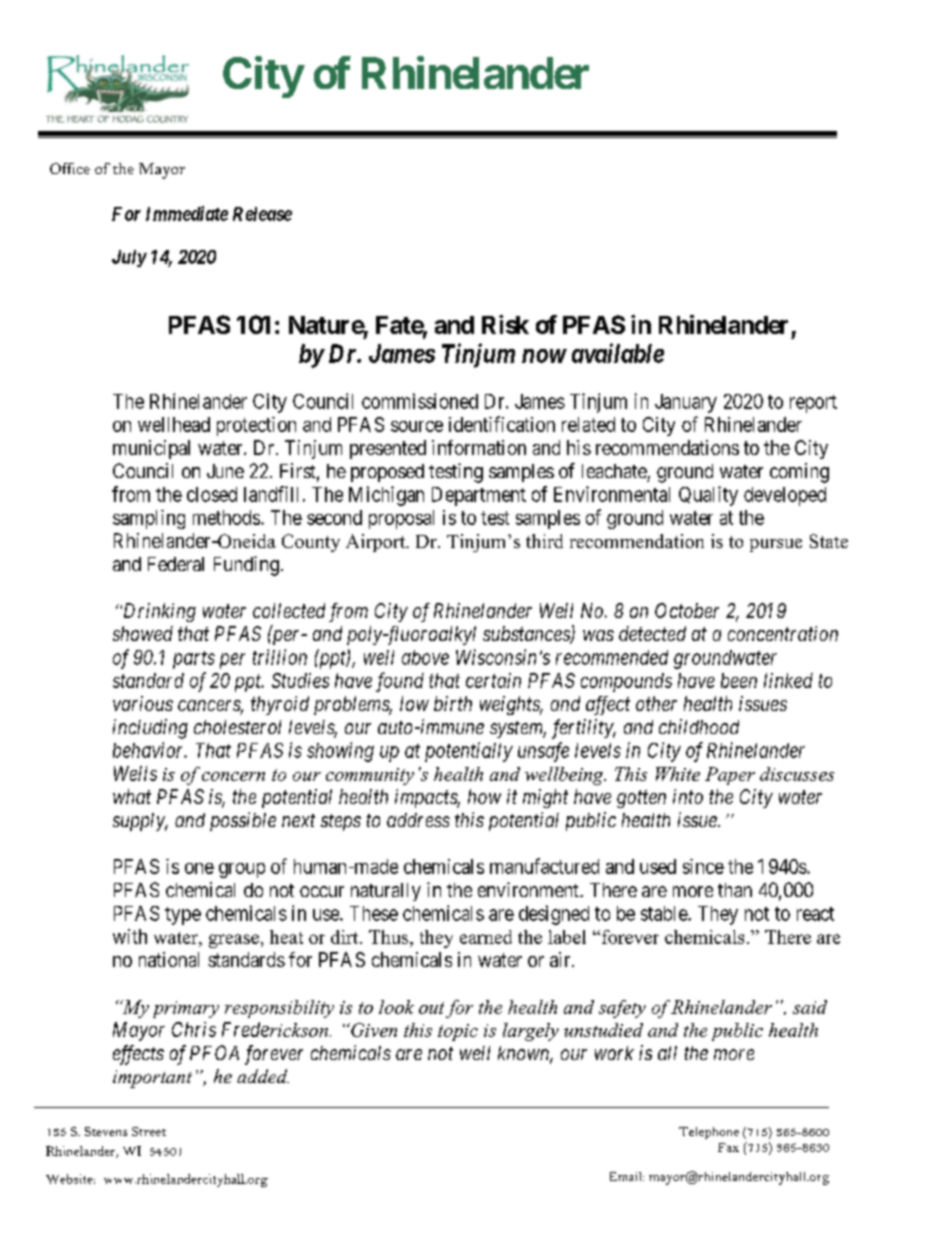 This screenshot has width=952, height=1233. Describe the element at coordinates (618, 353) in the screenshot. I see `available` at that location.
